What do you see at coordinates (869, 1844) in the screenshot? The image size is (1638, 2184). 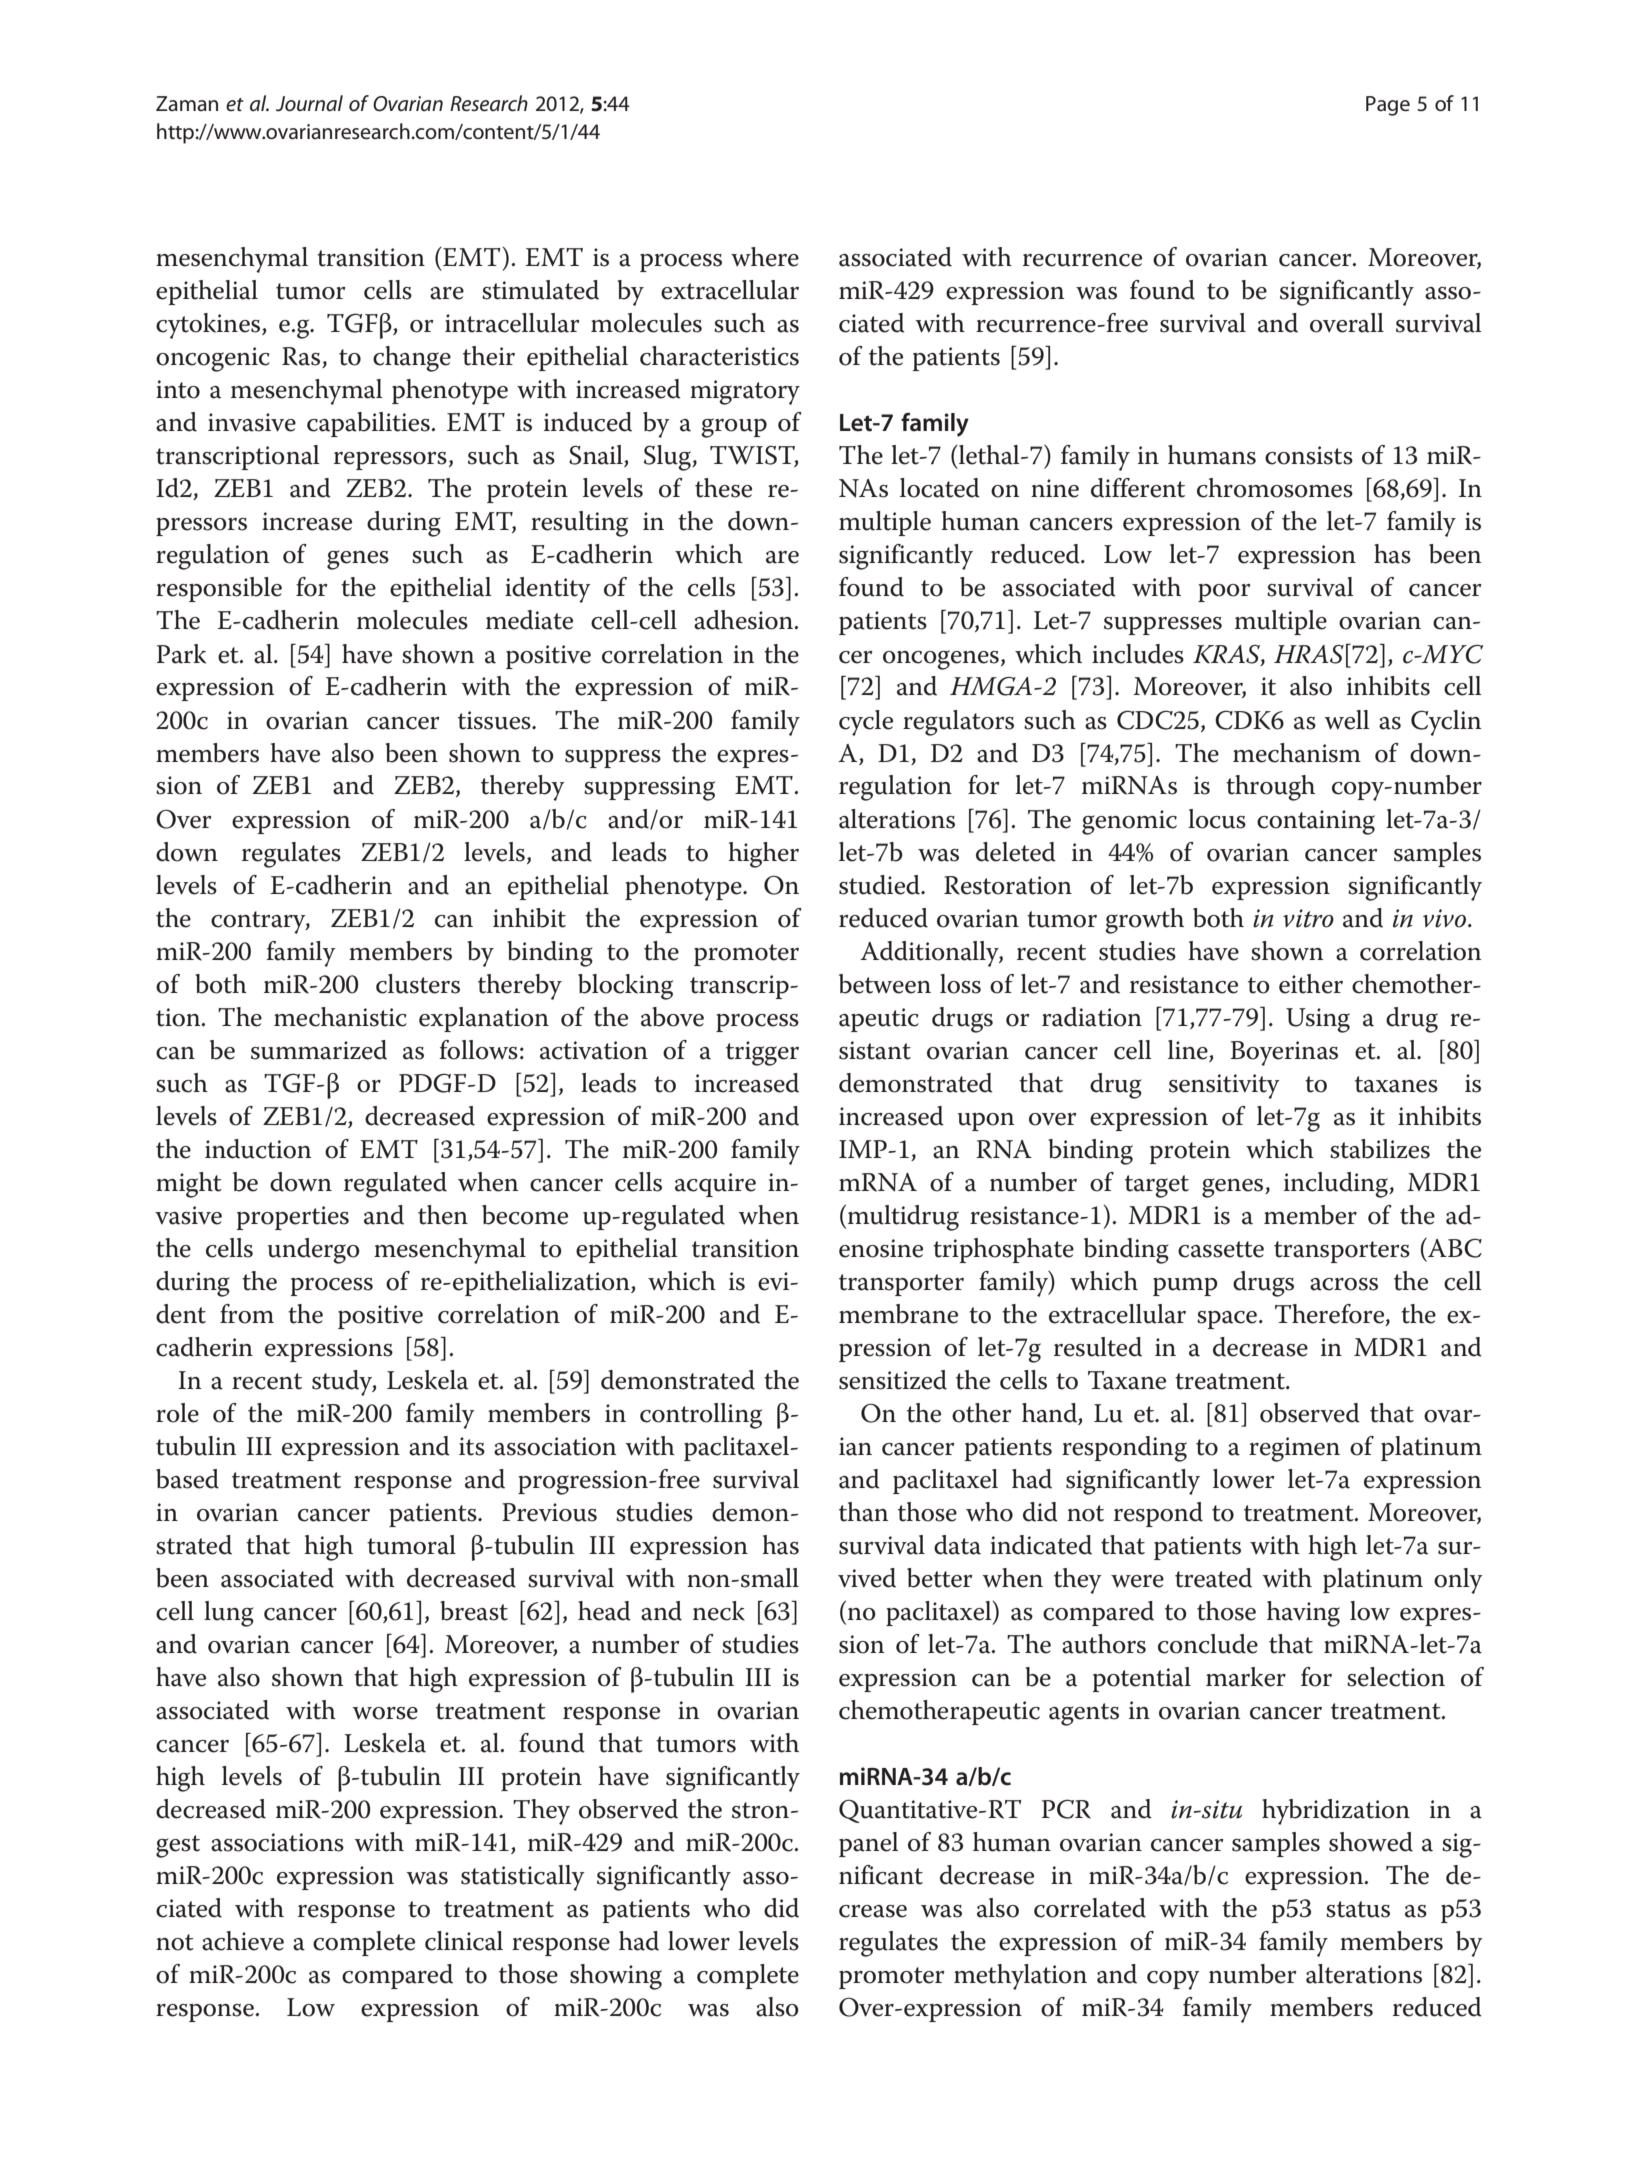 I see `panel` at bounding box center [869, 1844].
